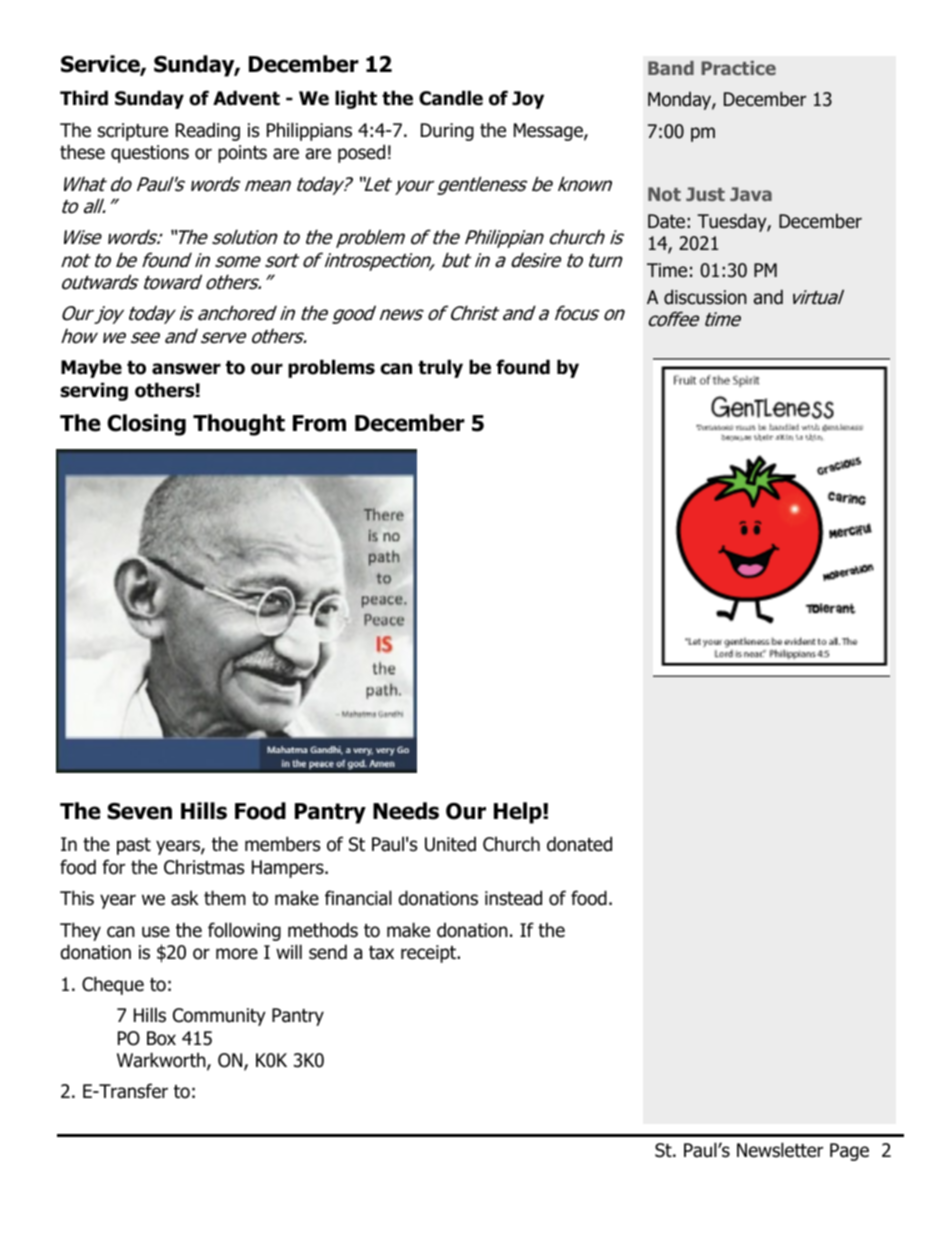  I want to click on Box, so click(161, 1038).
